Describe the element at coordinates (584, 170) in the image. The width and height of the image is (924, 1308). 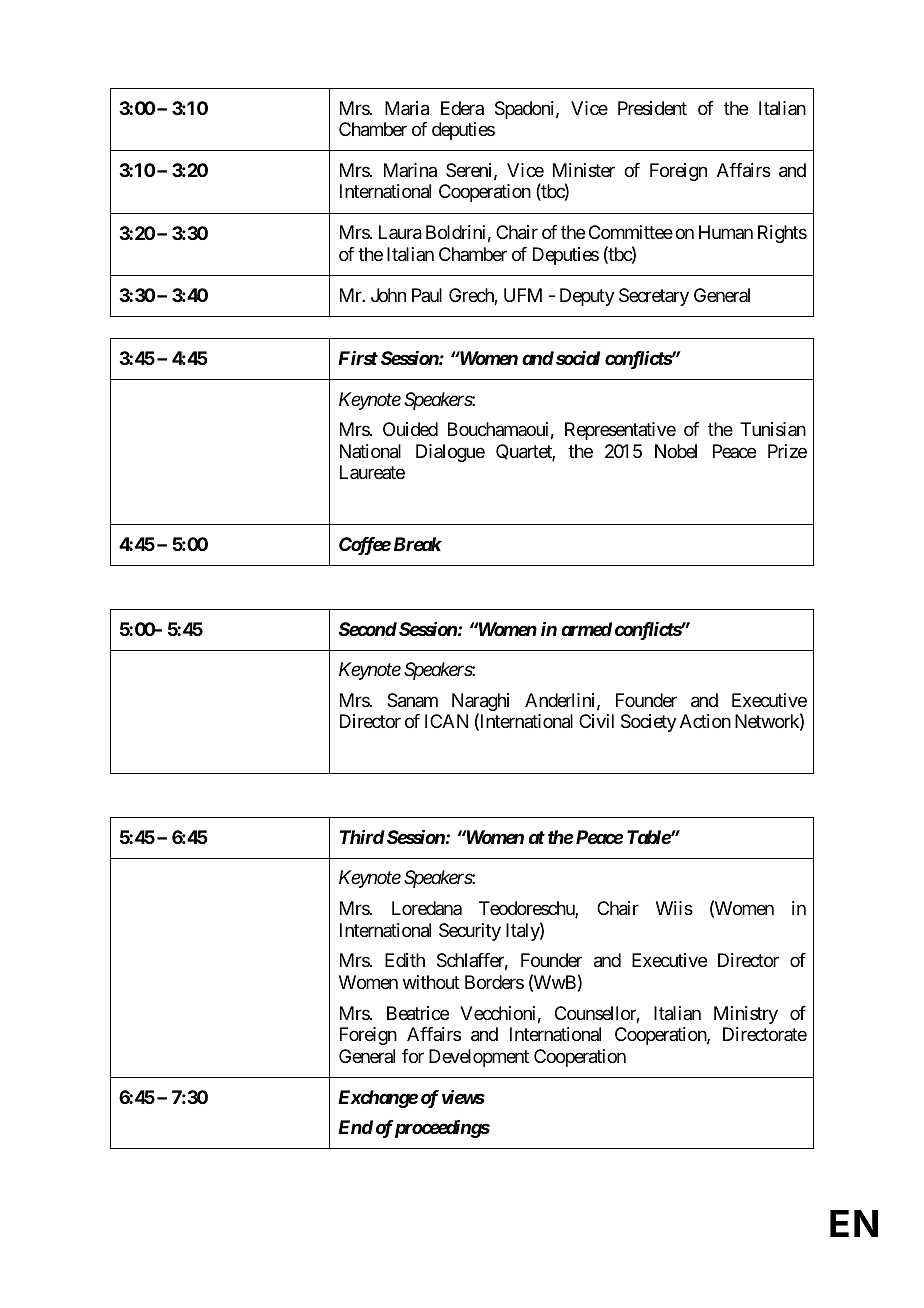
I see `Minister` at that location.
